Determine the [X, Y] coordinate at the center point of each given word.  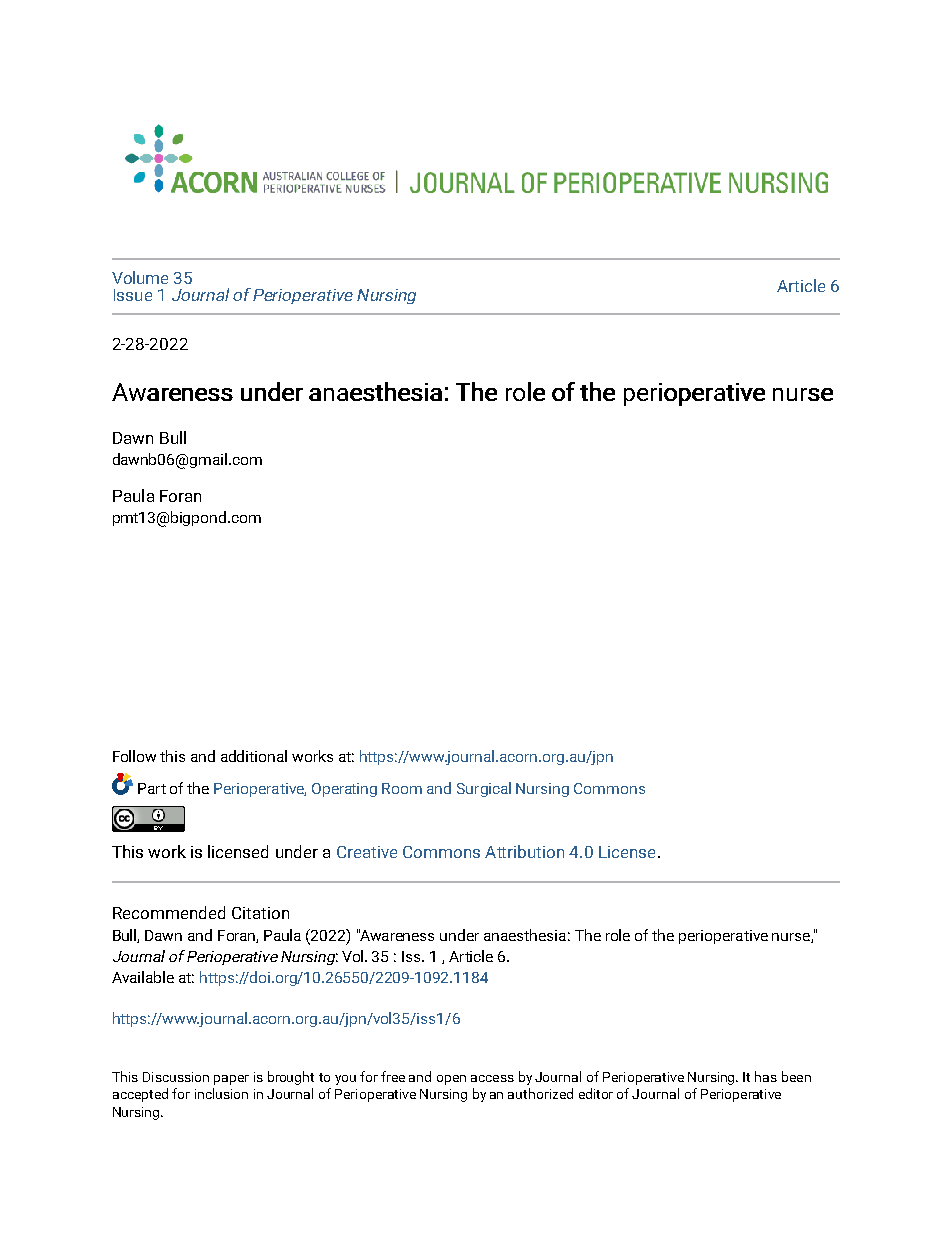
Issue [133, 295]
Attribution [524, 851]
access [492, 1078]
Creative [367, 852]
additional [254, 756]
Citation [260, 913]
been [796, 1076]
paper [231, 1080]
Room [402, 788]
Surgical [484, 789]
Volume [140, 277]
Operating [344, 790]
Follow [134, 756]
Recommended [169, 912]
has [766, 1076]
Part [152, 788]
